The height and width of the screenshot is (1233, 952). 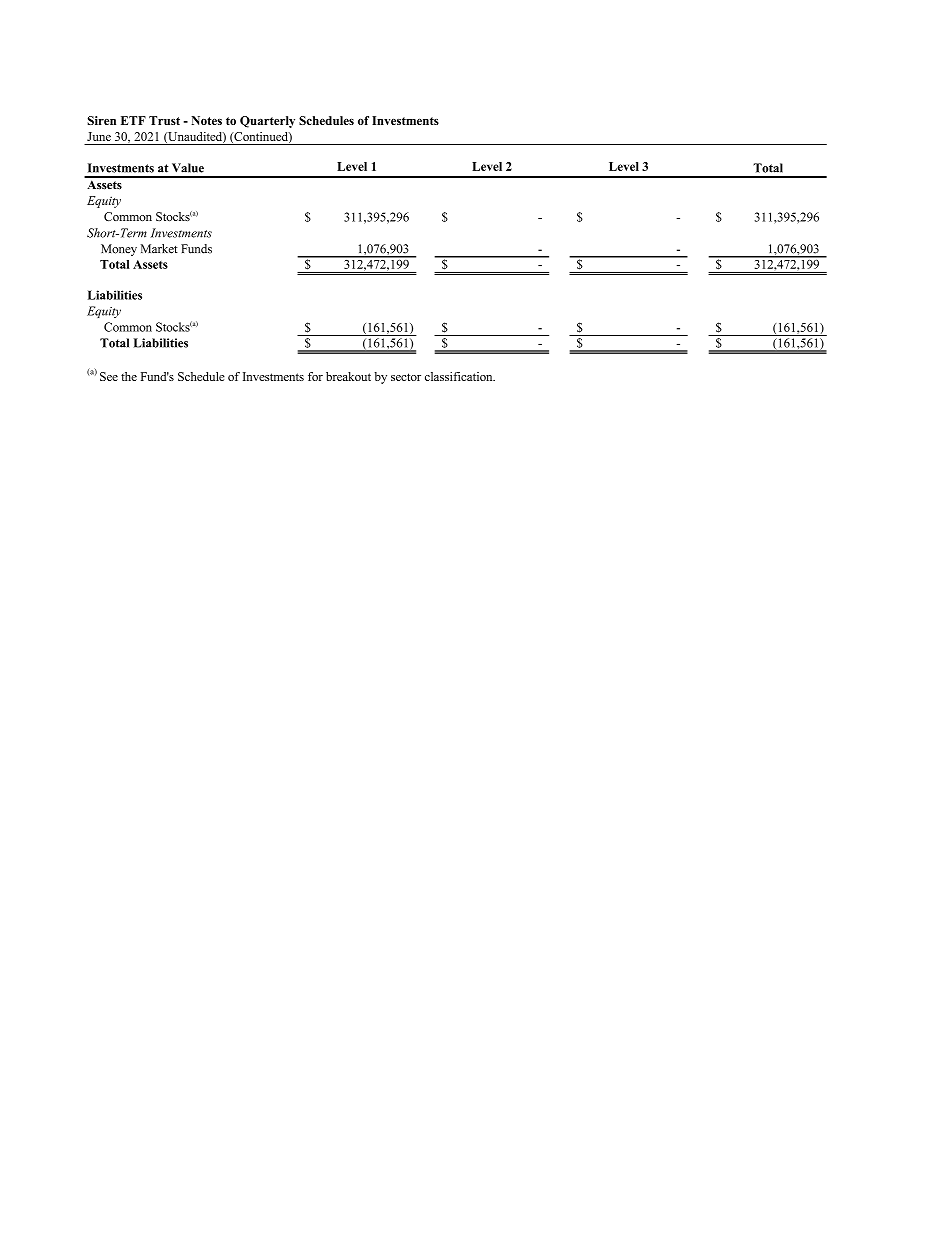 I want to click on the, so click(x=129, y=376).
